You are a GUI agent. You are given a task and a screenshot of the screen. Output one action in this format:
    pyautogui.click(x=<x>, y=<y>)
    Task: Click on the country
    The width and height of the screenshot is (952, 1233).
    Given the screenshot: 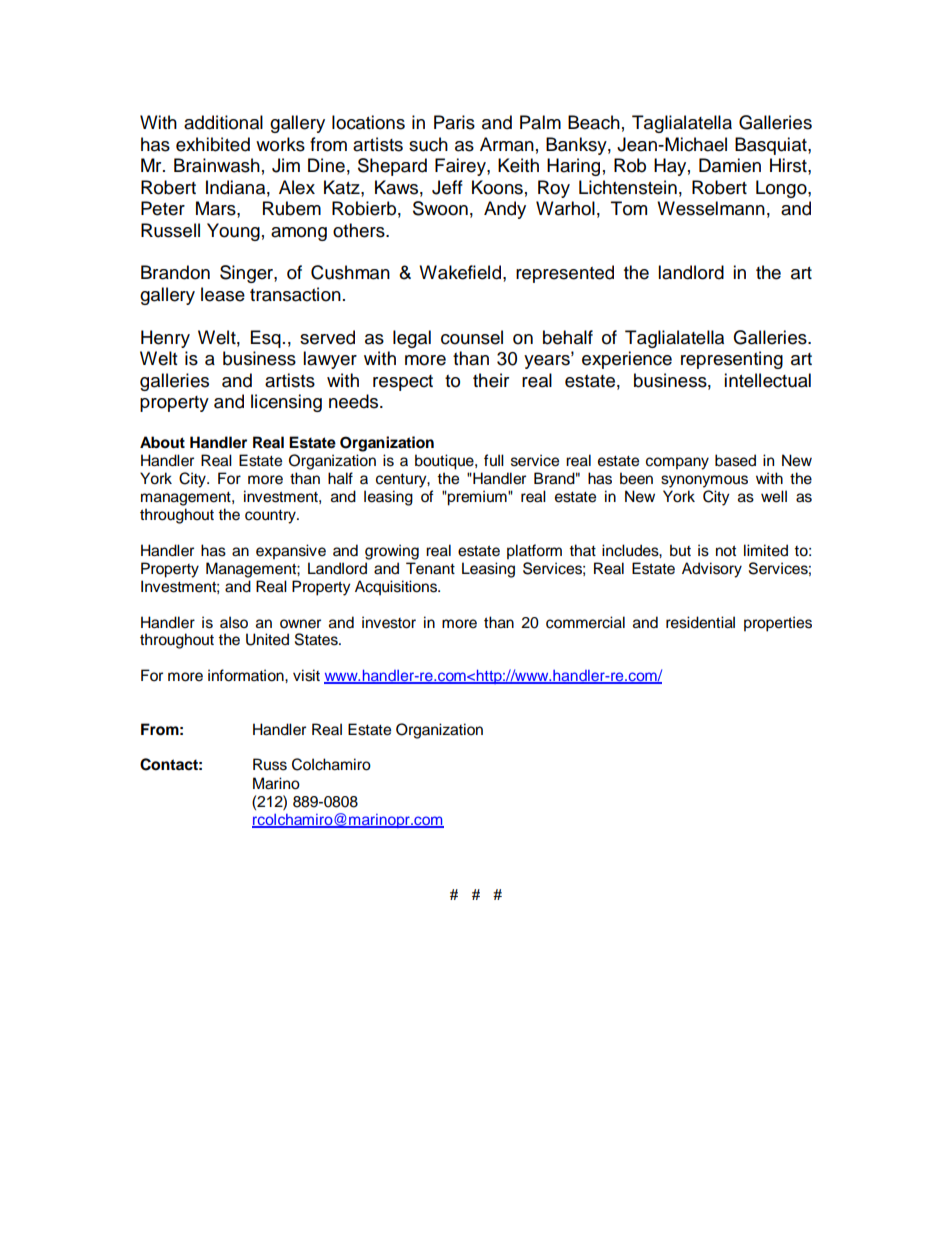 What is the action you would take?
    pyautogui.click(x=271, y=517)
